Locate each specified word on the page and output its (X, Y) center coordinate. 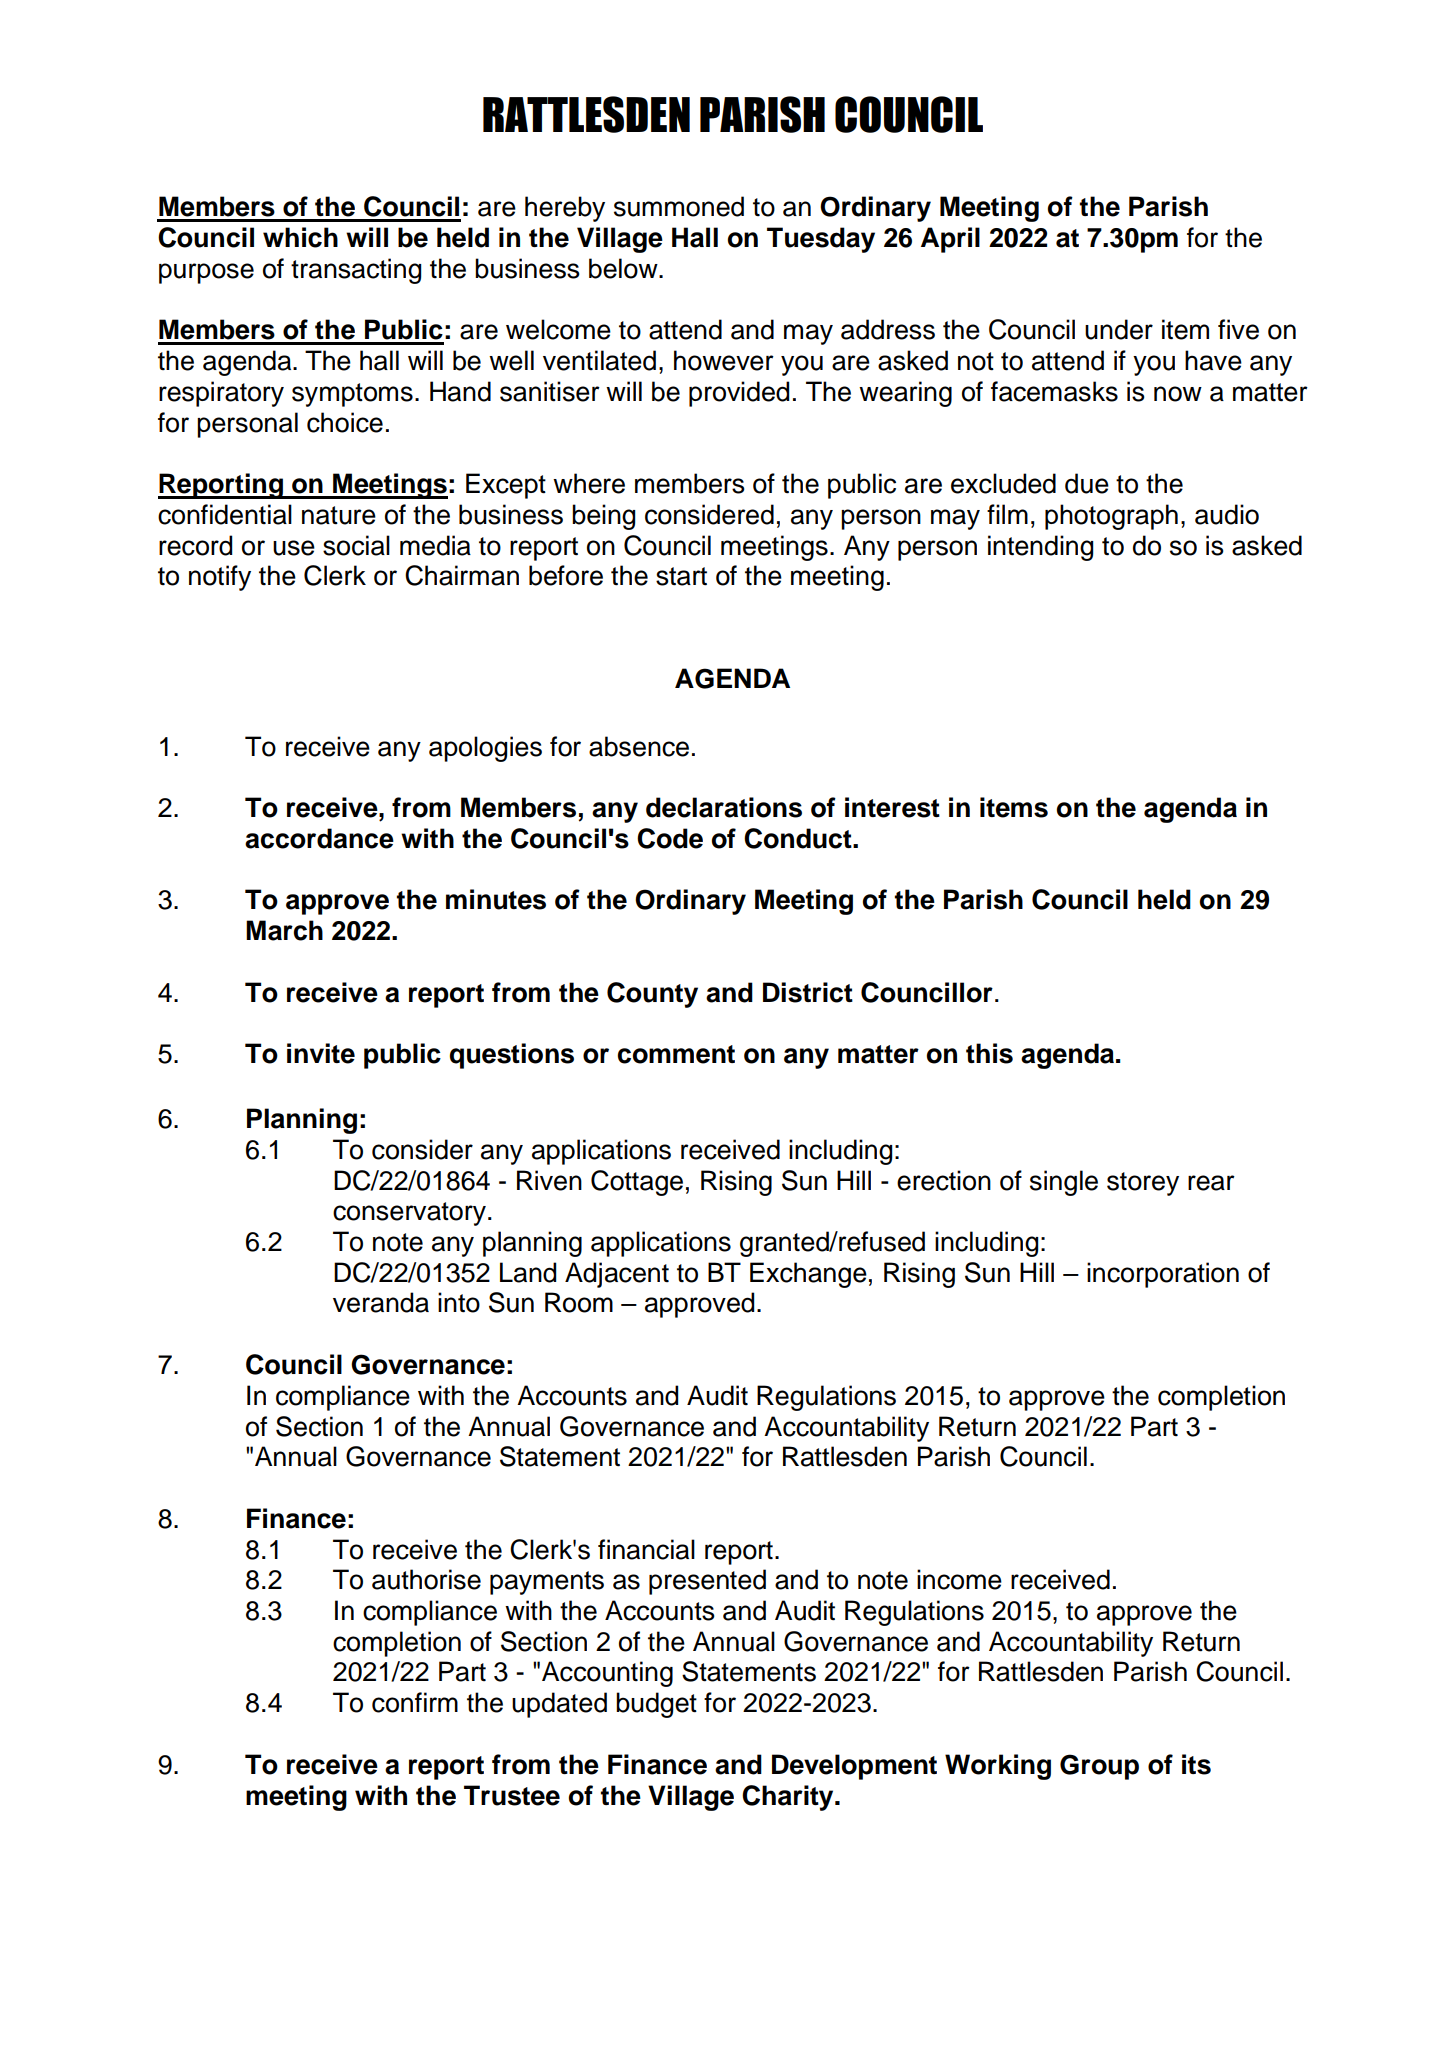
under (1119, 329)
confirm (415, 1702)
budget (656, 1705)
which (300, 237)
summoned (679, 206)
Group (1099, 1767)
